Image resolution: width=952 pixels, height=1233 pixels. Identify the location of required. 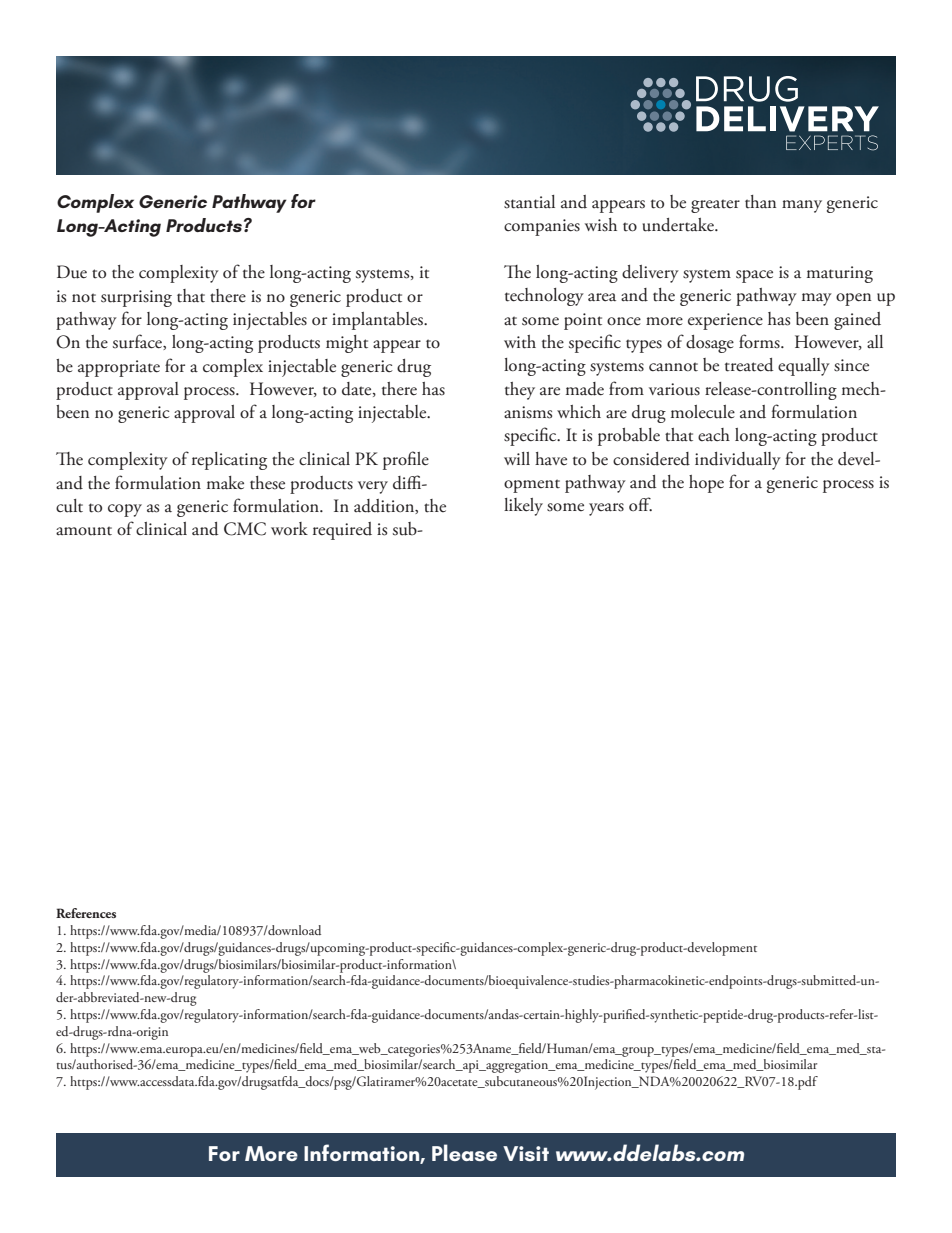
(342, 531).
